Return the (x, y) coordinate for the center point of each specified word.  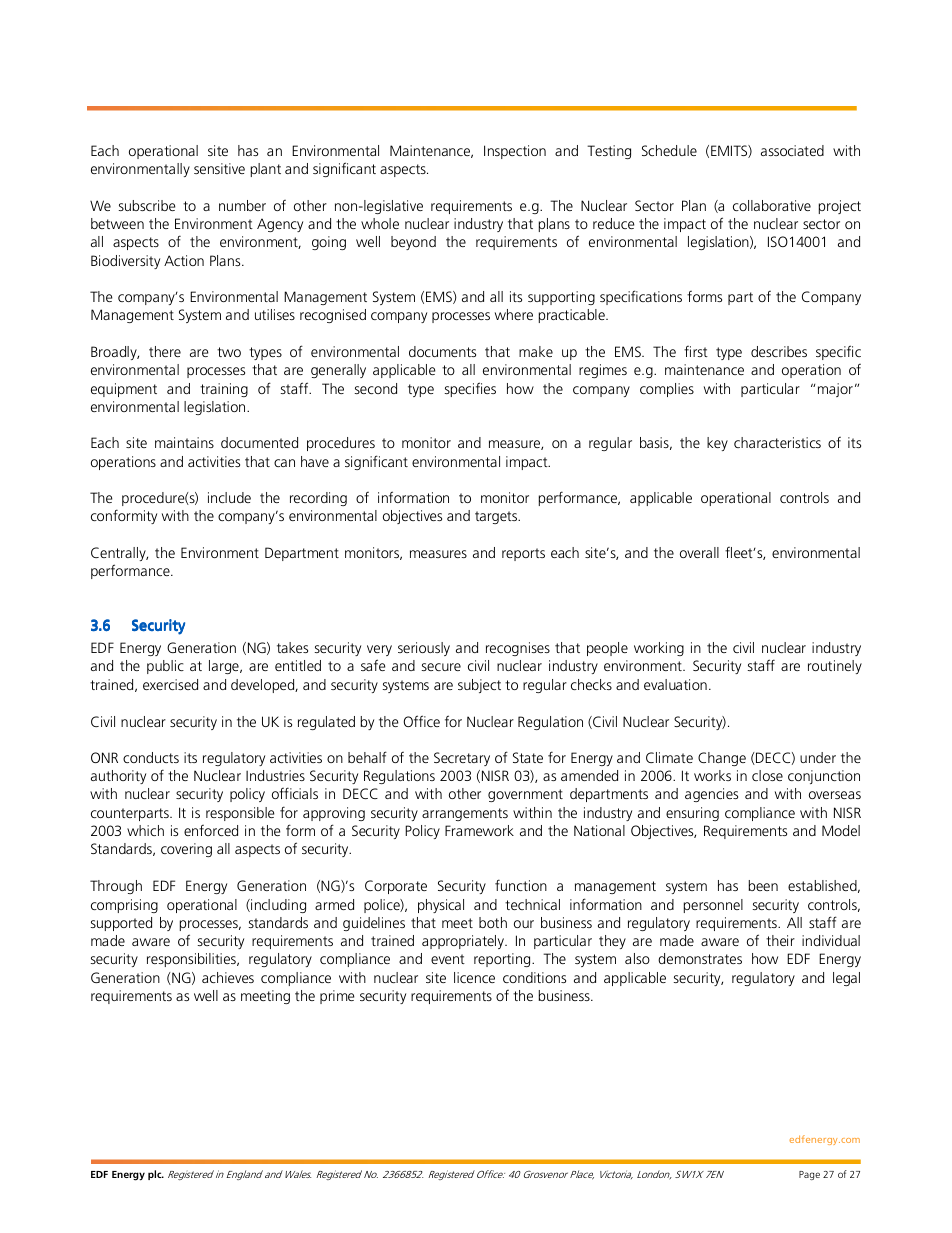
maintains (184, 442)
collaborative (772, 205)
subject (479, 686)
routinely (835, 667)
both (493, 922)
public (165, 667)
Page (809, 1175)
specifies (470, 389)
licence (474, 977)
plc (156, 1175)
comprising (124, 906)
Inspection (515, 152)
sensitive (219, 168)
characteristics (777, 442)
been (763, 885)
